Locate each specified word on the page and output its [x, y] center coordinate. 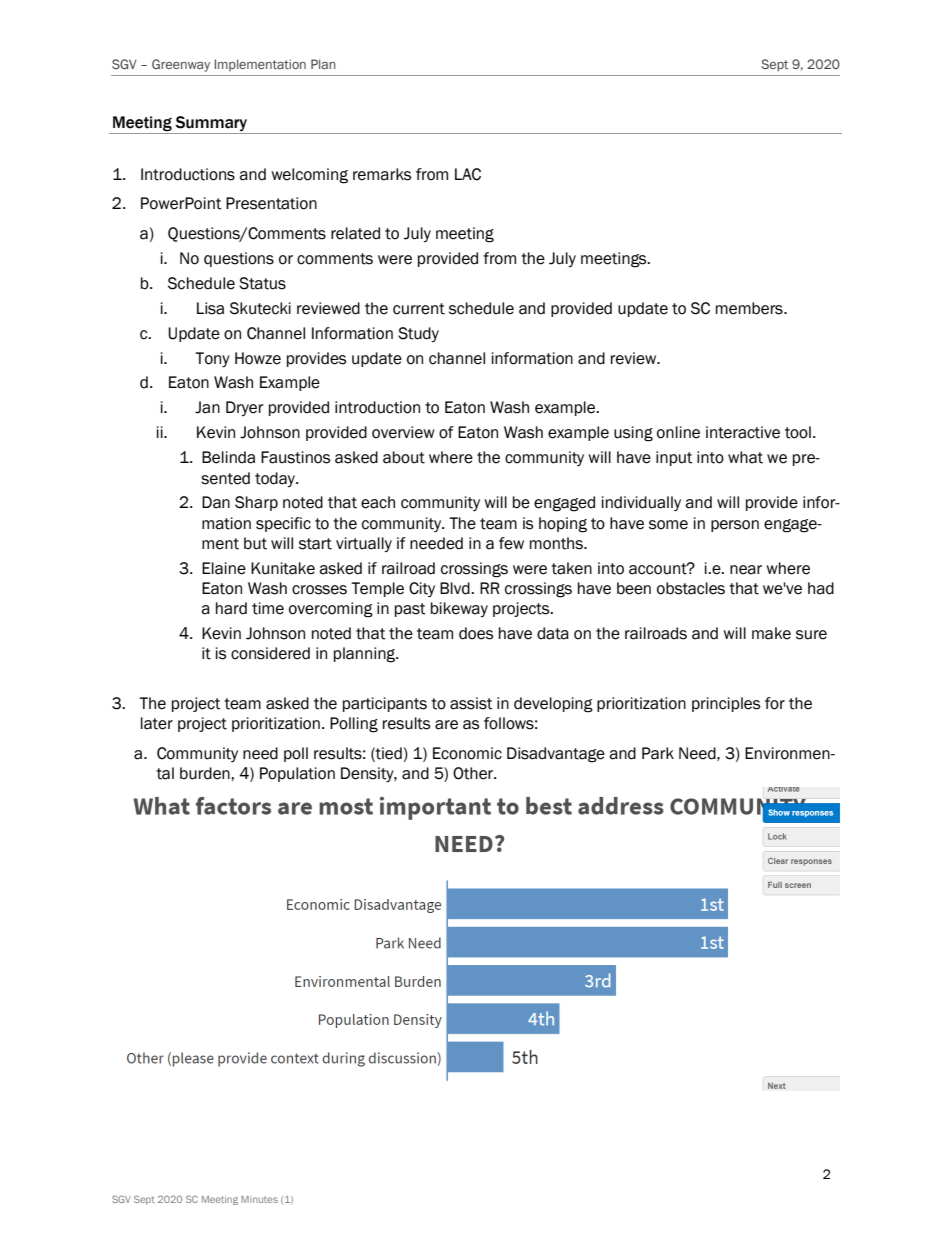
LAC [468, 174]
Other [474, 773]
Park [658, 753]
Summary [211, 124]
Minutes [259, 1199]
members [750, 308]
